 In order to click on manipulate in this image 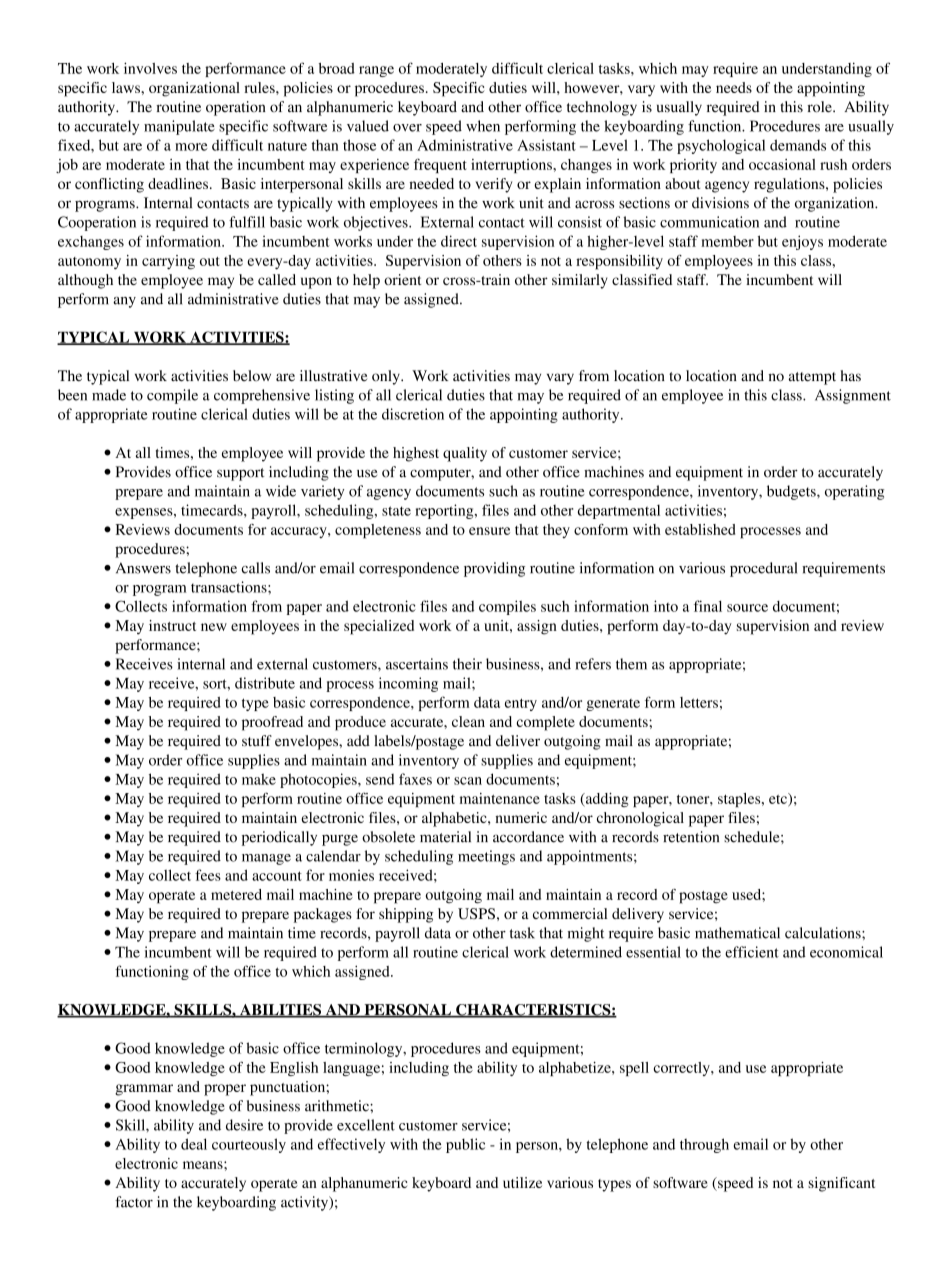, I will do `click(179, 127)`.
